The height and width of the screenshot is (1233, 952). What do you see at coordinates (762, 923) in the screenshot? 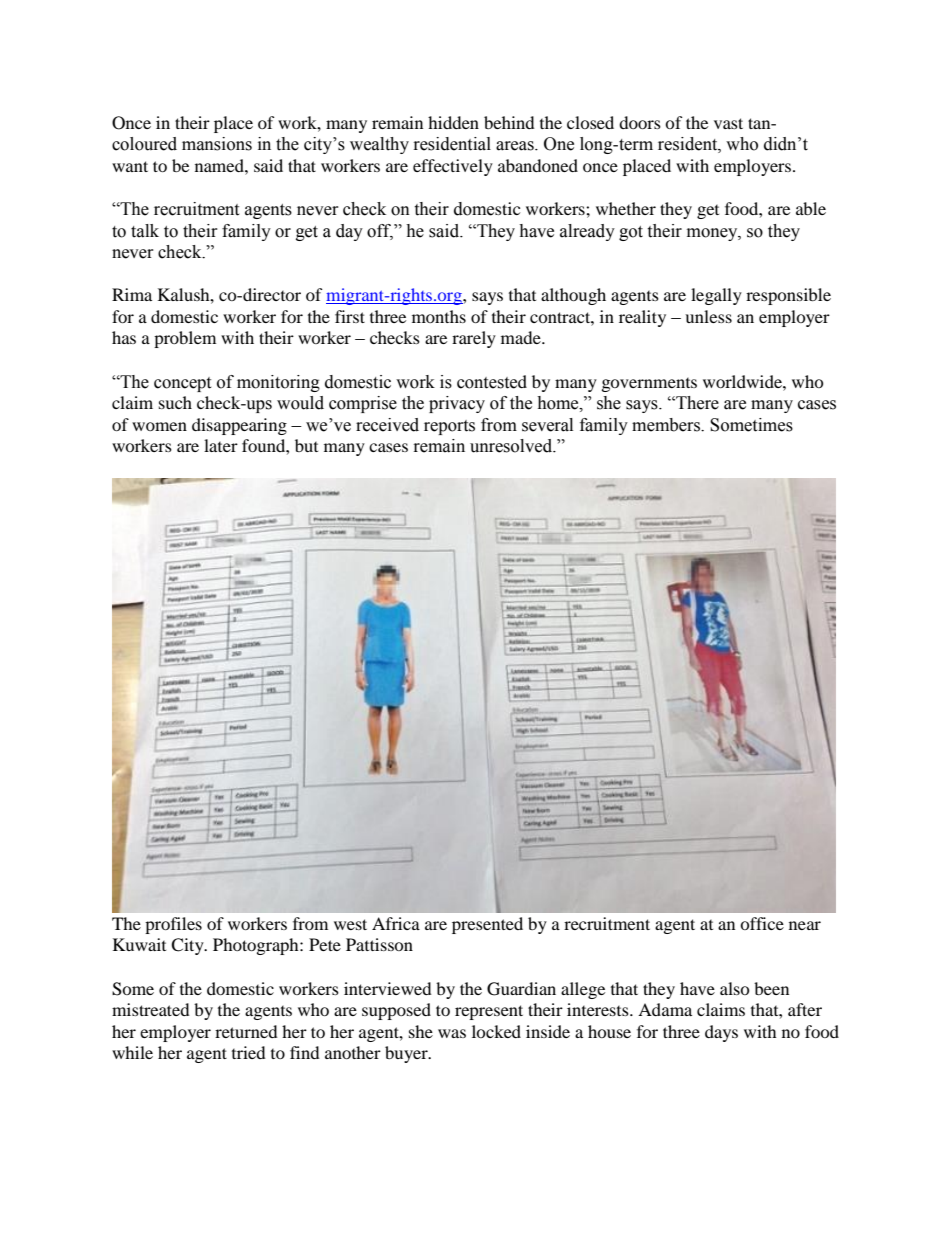
I see `office` at bounding box center [762, 923].
